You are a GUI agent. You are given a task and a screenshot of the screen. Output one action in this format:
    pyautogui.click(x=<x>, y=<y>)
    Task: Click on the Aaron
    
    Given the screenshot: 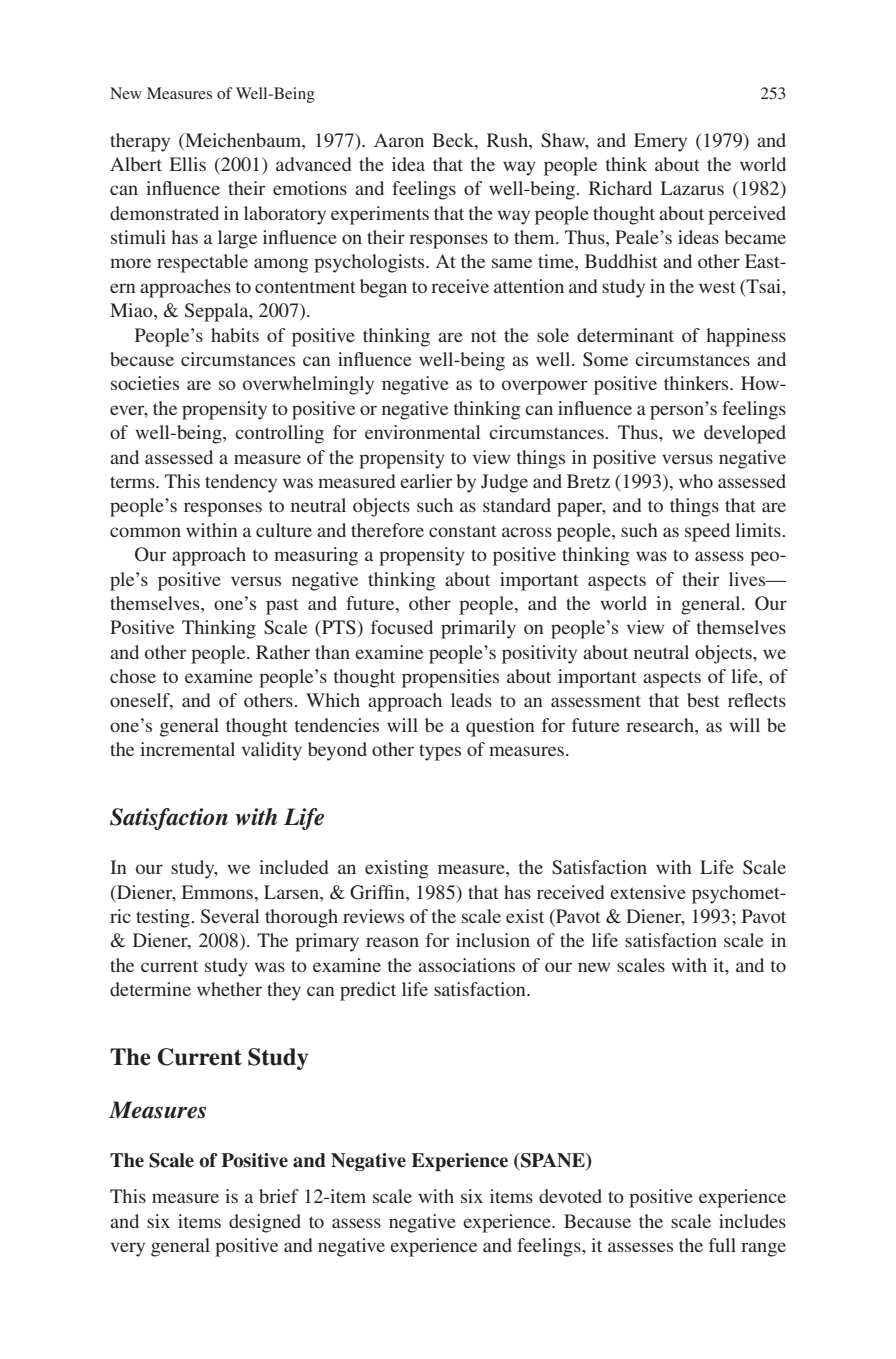 What is the action you would take?
    pyautogui.click(x=399, y=140)
